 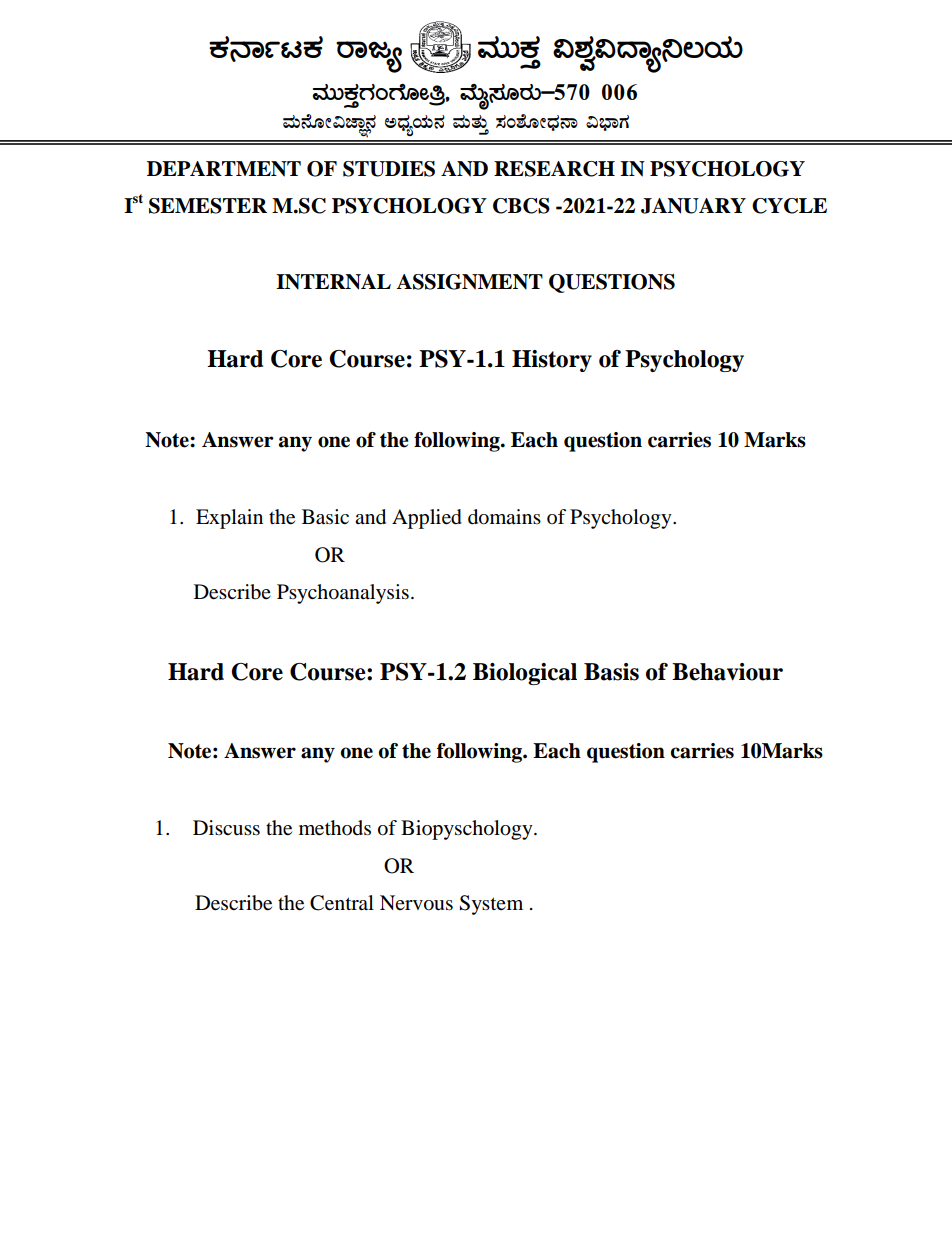 What do you see at coordinates (224, 169) in the screenshot?
I see `DEPARTMENT` at bounding box center [224, 169].
